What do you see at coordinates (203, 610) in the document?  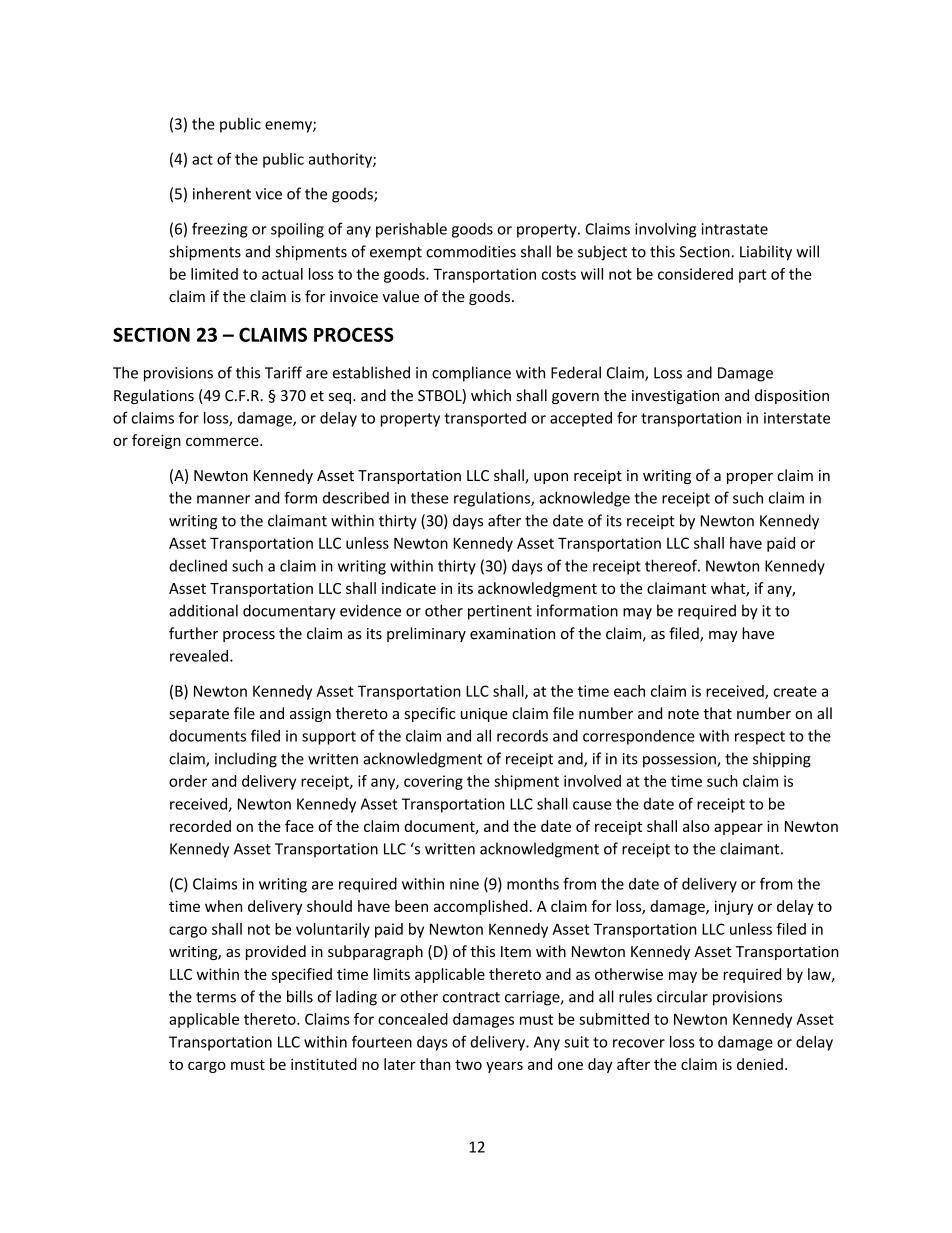 I see `additional` at bounding box center [203, 610].
